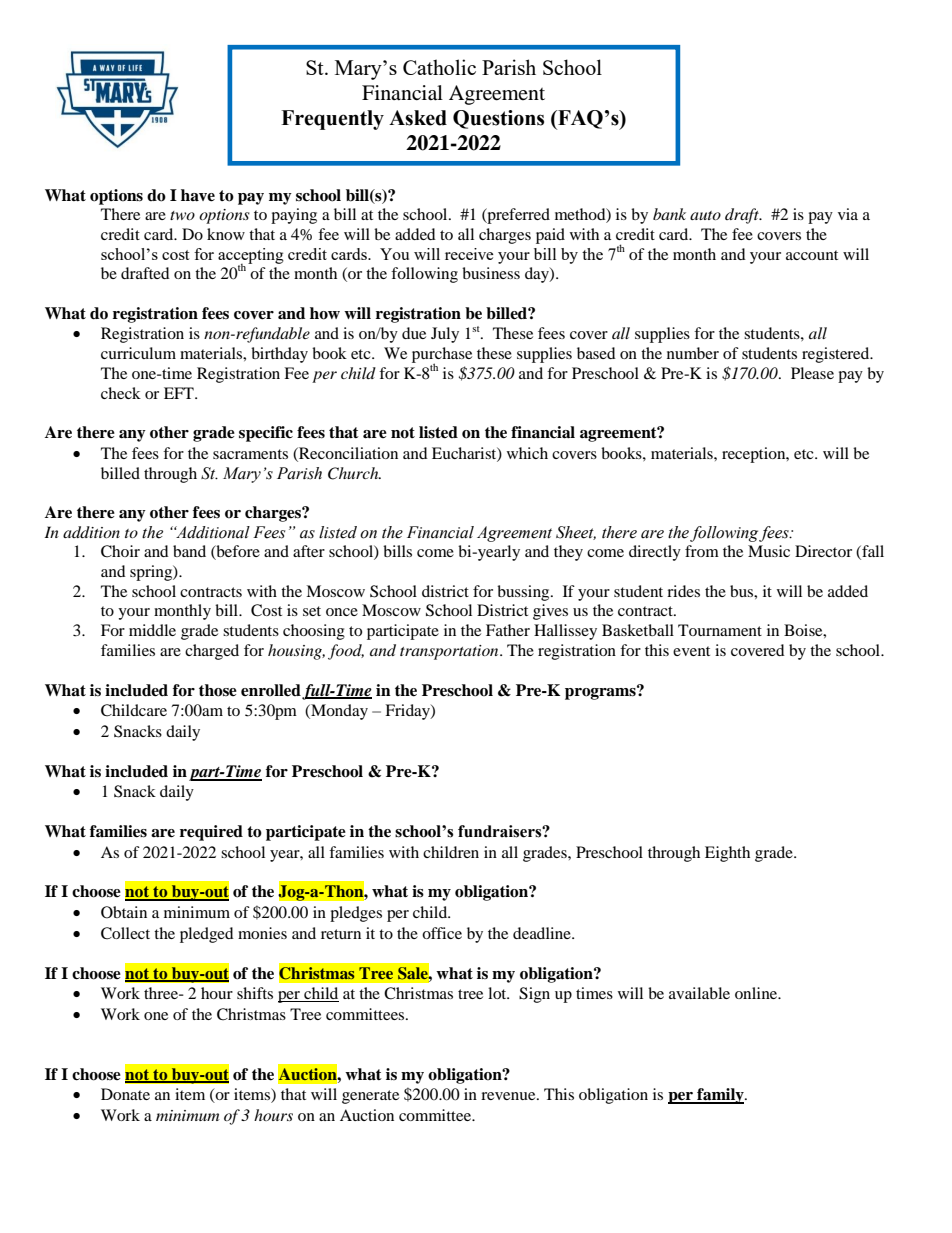 This page has height=1233, width=952. Describe the element at coordinates (769, 551) in the page. I see `Music` at that location.
